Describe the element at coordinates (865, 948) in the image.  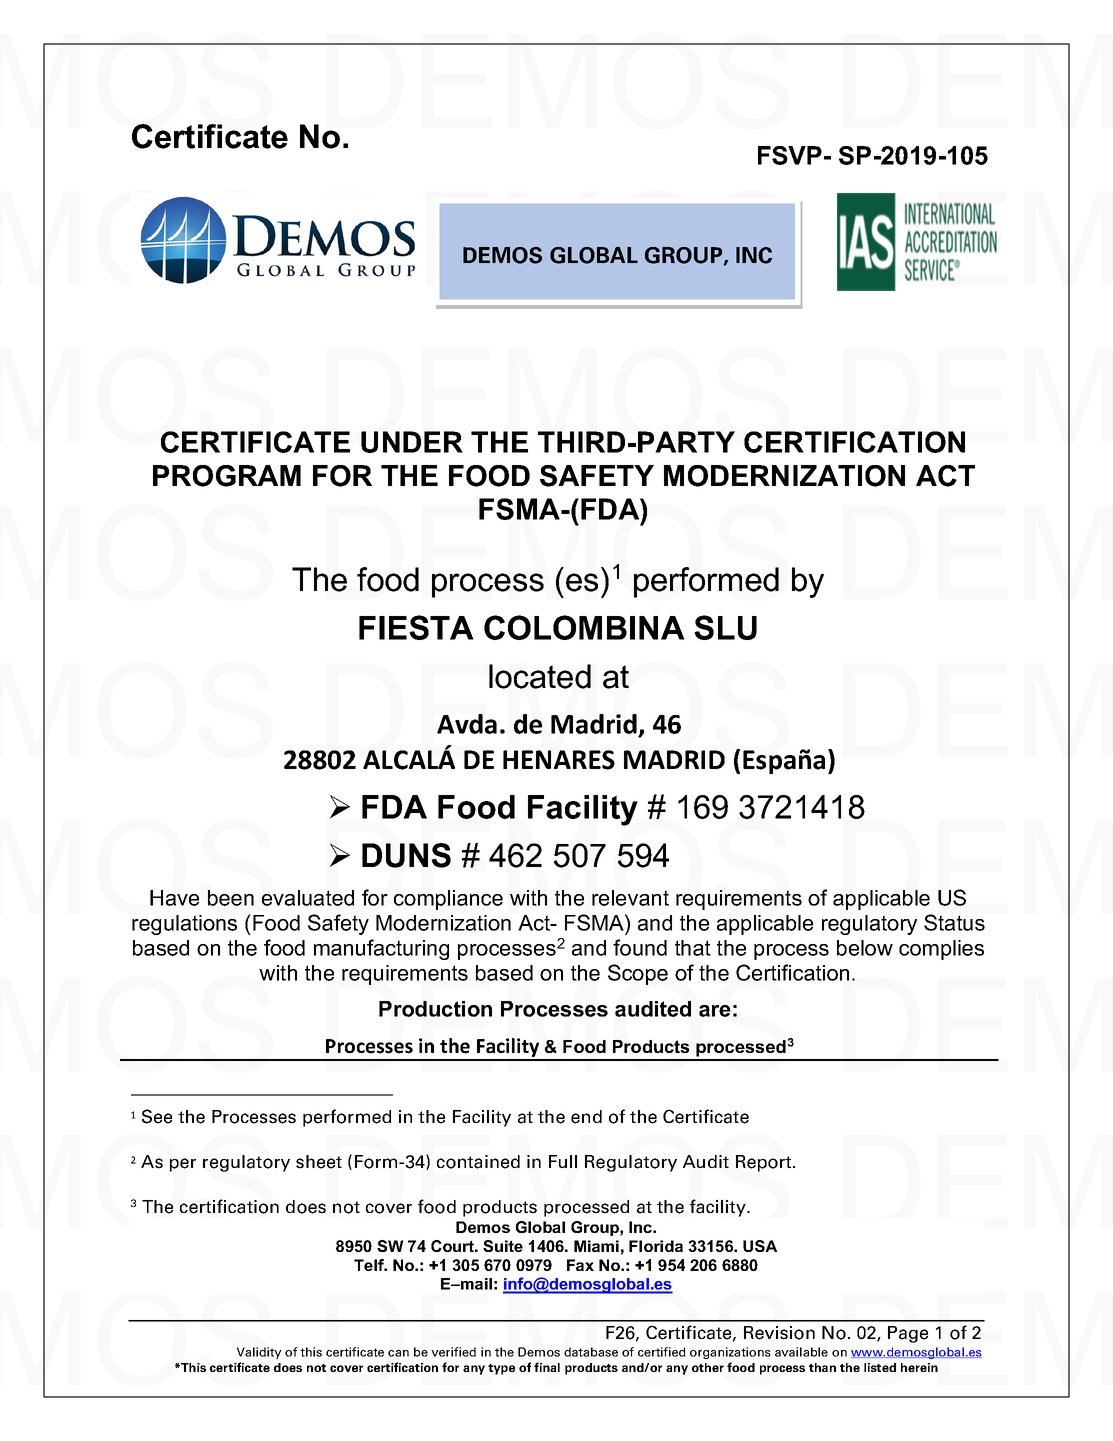
I see `below` at that location.
